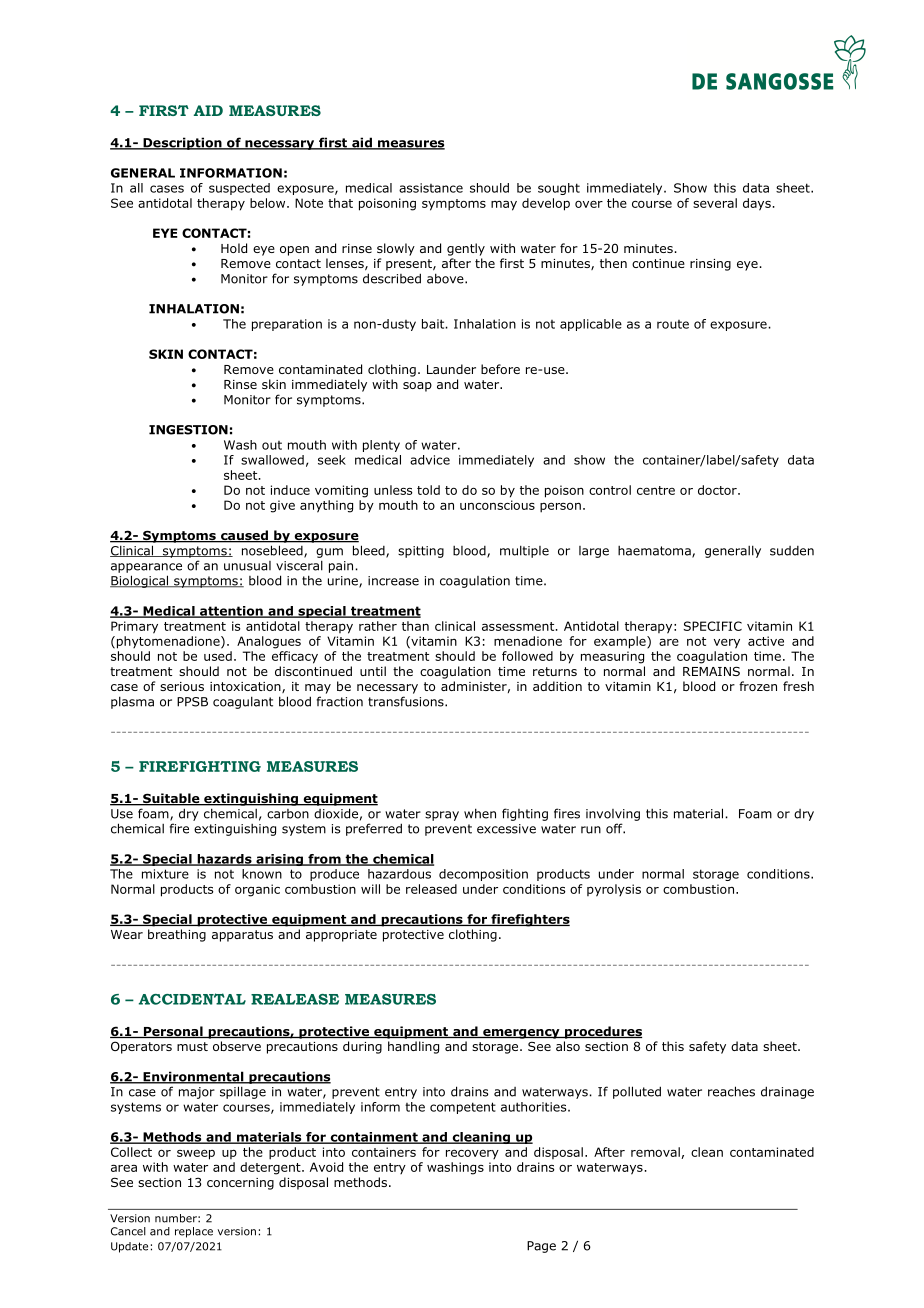 This document has height=1308, width=924. Describe the element at coordinates (715, 203) in the document. I see `several` at that location.
